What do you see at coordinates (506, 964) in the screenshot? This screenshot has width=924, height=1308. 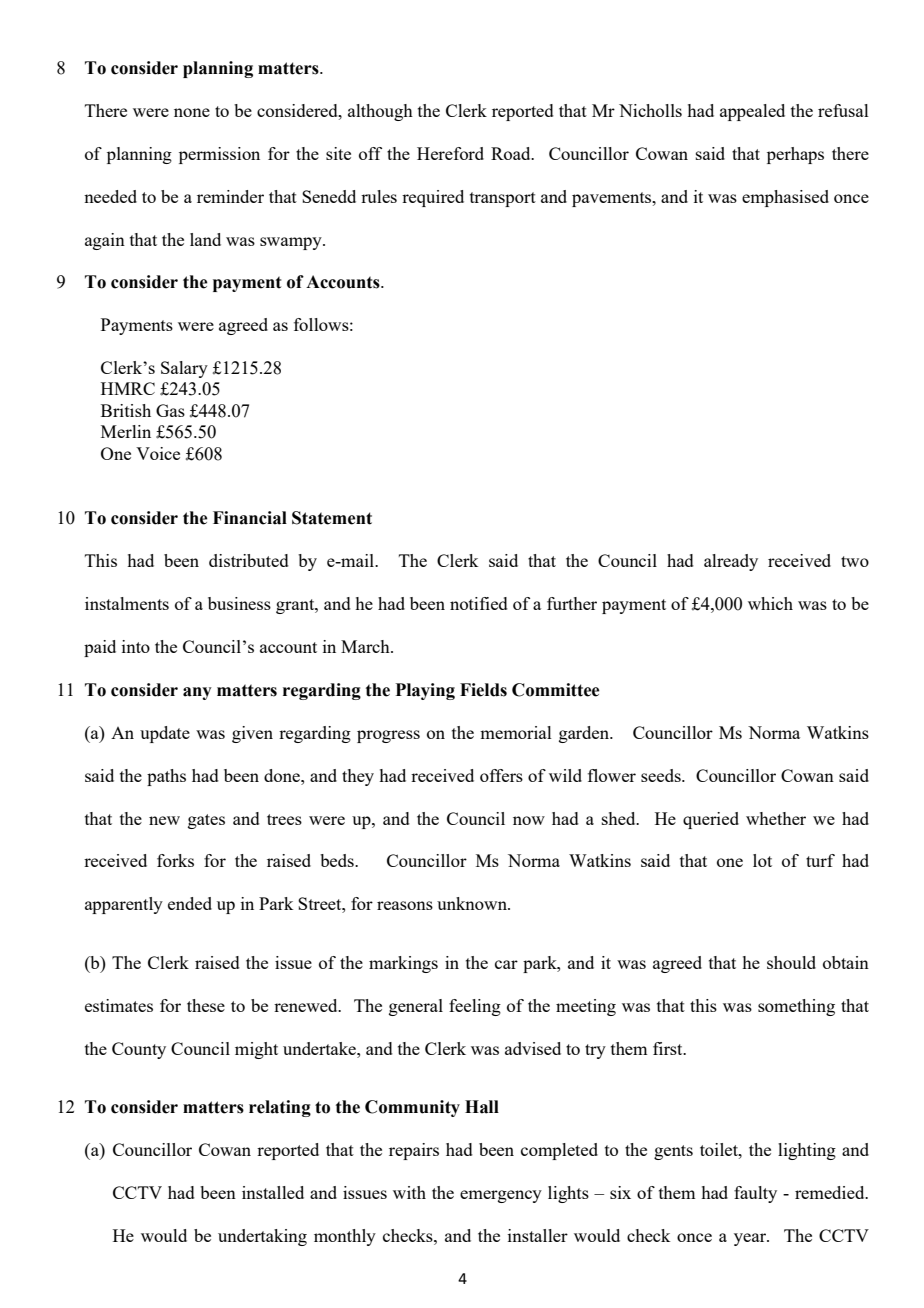 I see `car` at bounding box center [506, 964].
